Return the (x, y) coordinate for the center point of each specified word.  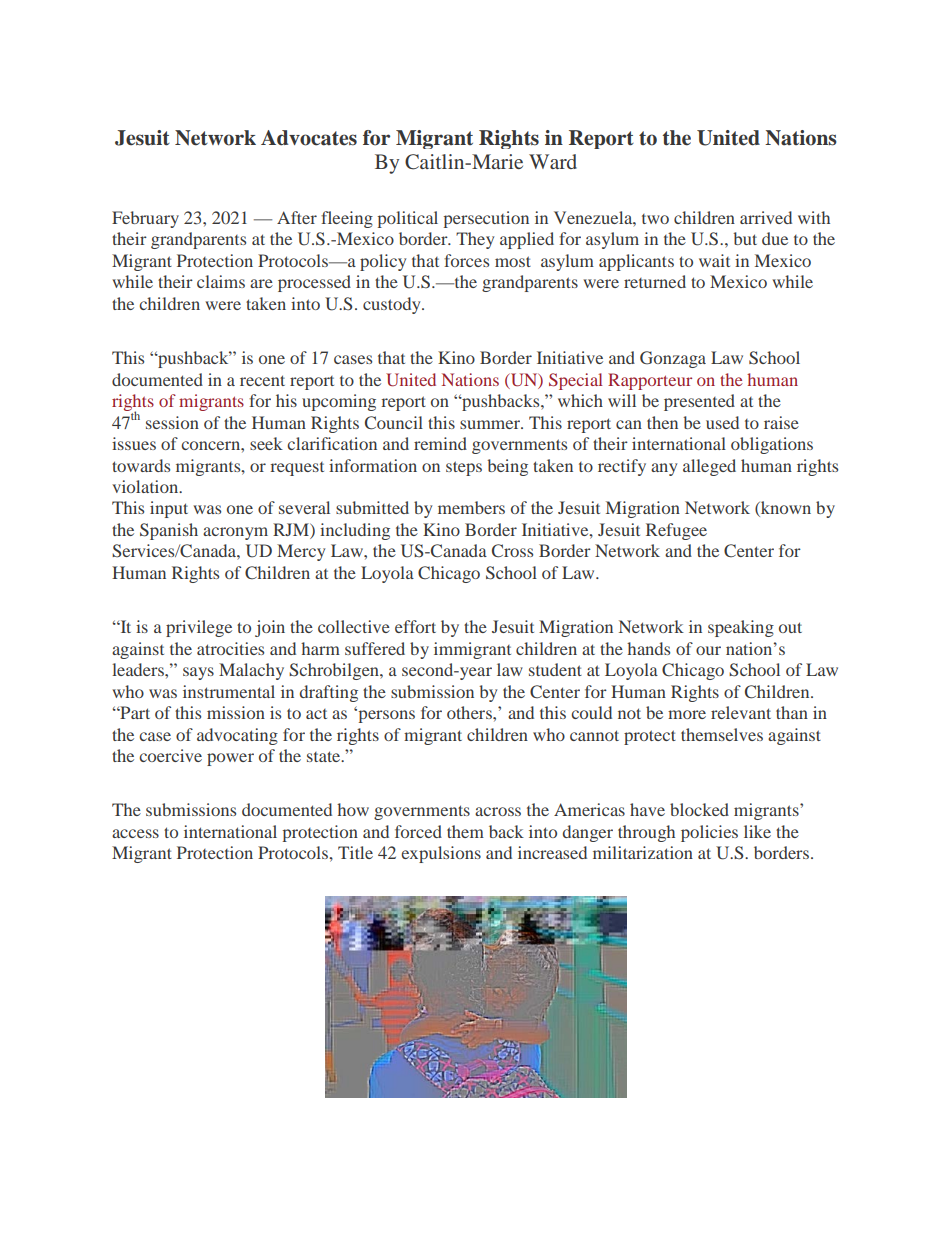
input (169, 509)
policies (709, 833)
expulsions (441, 854)
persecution (486, 219)
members (471, 507)
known (785, 509)
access (135, 833)
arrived (766, 217)
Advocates (309, 138)
